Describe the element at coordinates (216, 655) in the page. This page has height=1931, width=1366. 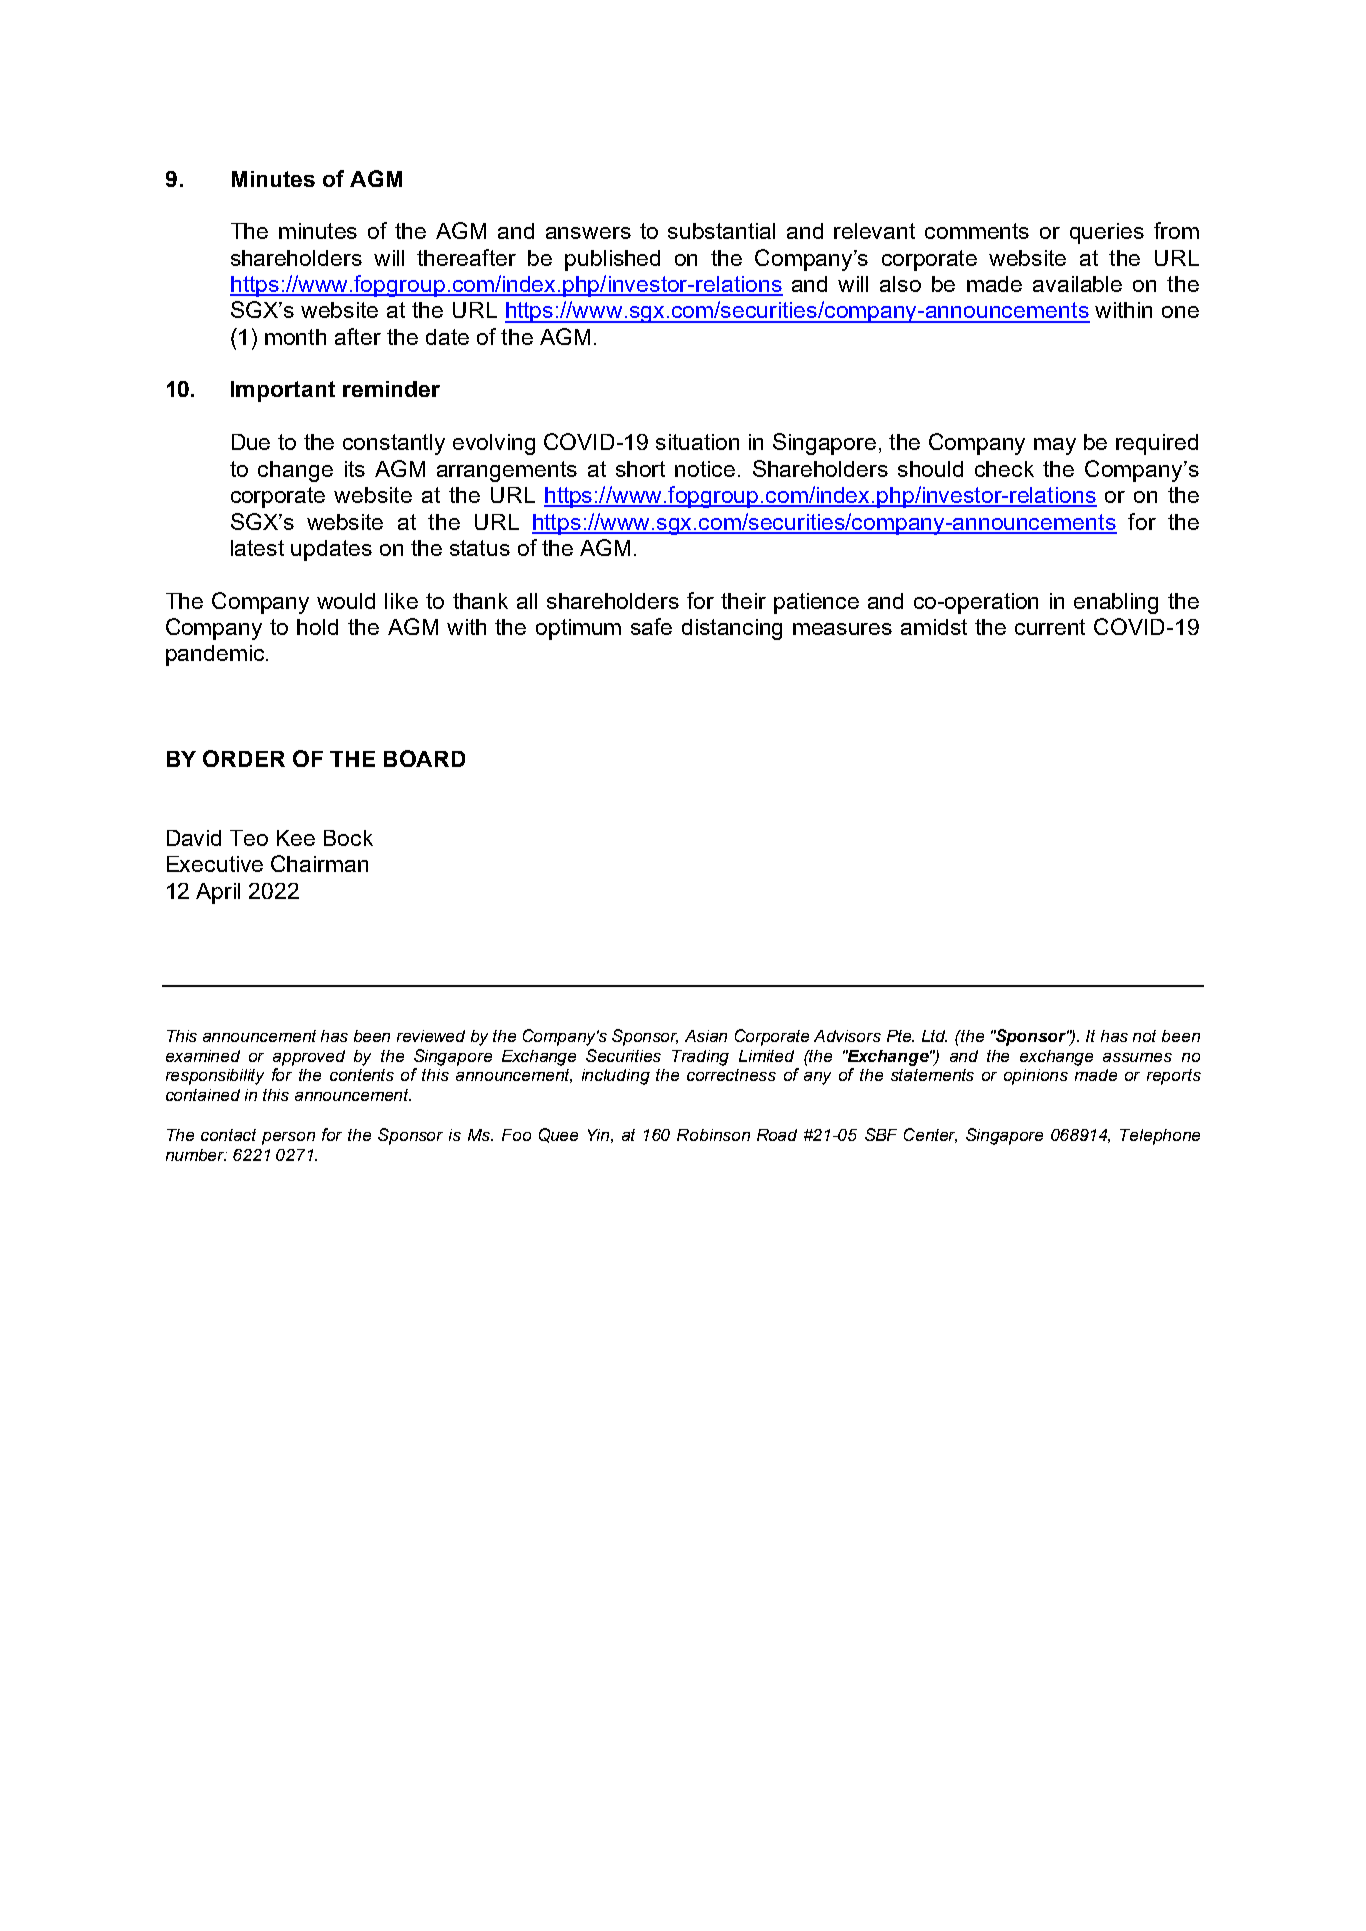
I see `pandemic` at that location.
